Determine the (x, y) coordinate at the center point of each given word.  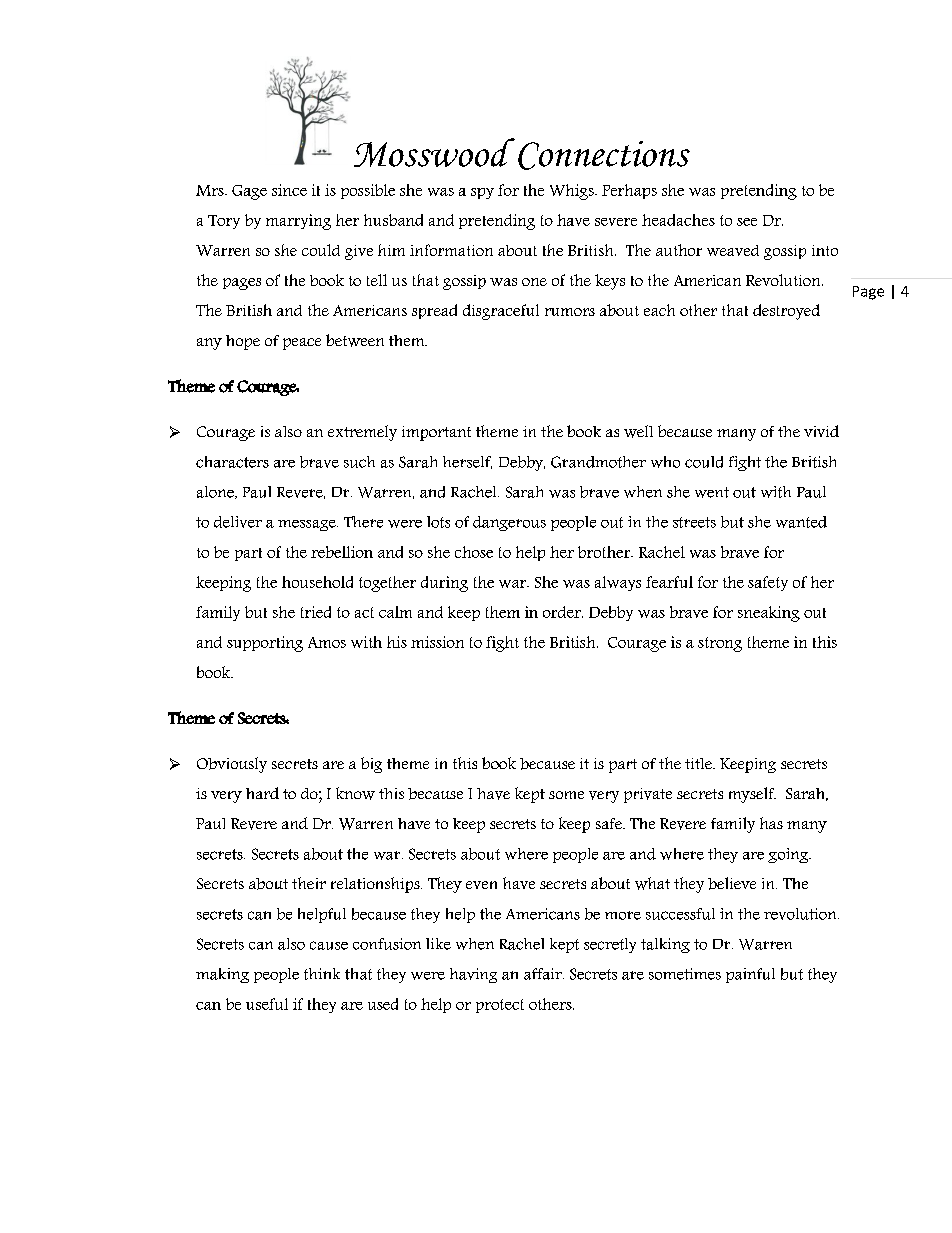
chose (474, 552)
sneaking (769, 614)
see (747, 222)
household (317, 582)
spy (482, 193)
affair (544, 974)
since (289, 190)
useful (267, 1004)
